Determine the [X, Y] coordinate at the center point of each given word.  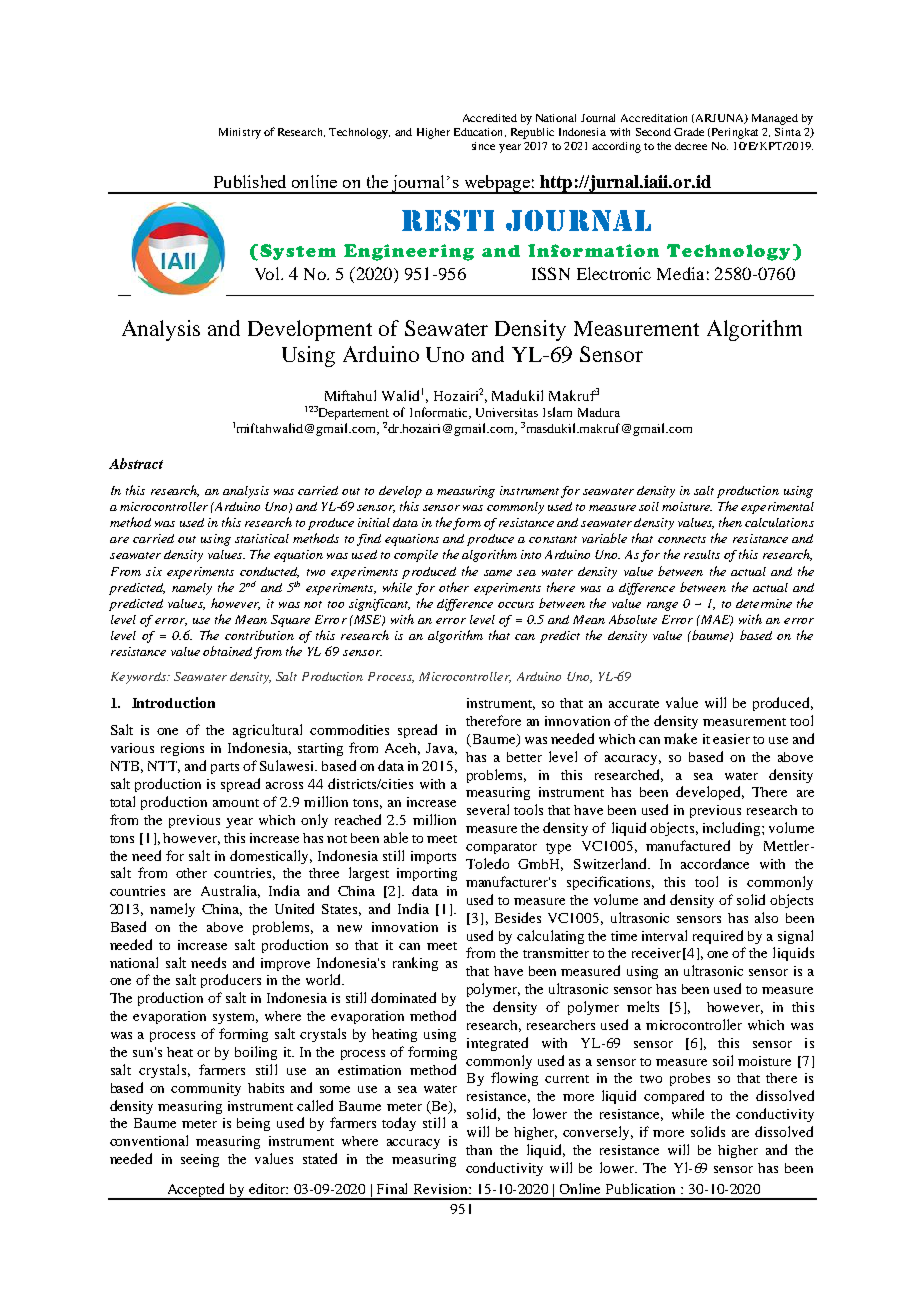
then [730, 522]
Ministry [240, 133]
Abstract [136, 463]
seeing [200, 1160]
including [731, 829]
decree [691, 146]
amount [236, 803]
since [483, 146]
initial [374, 522]
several [488, 809]
